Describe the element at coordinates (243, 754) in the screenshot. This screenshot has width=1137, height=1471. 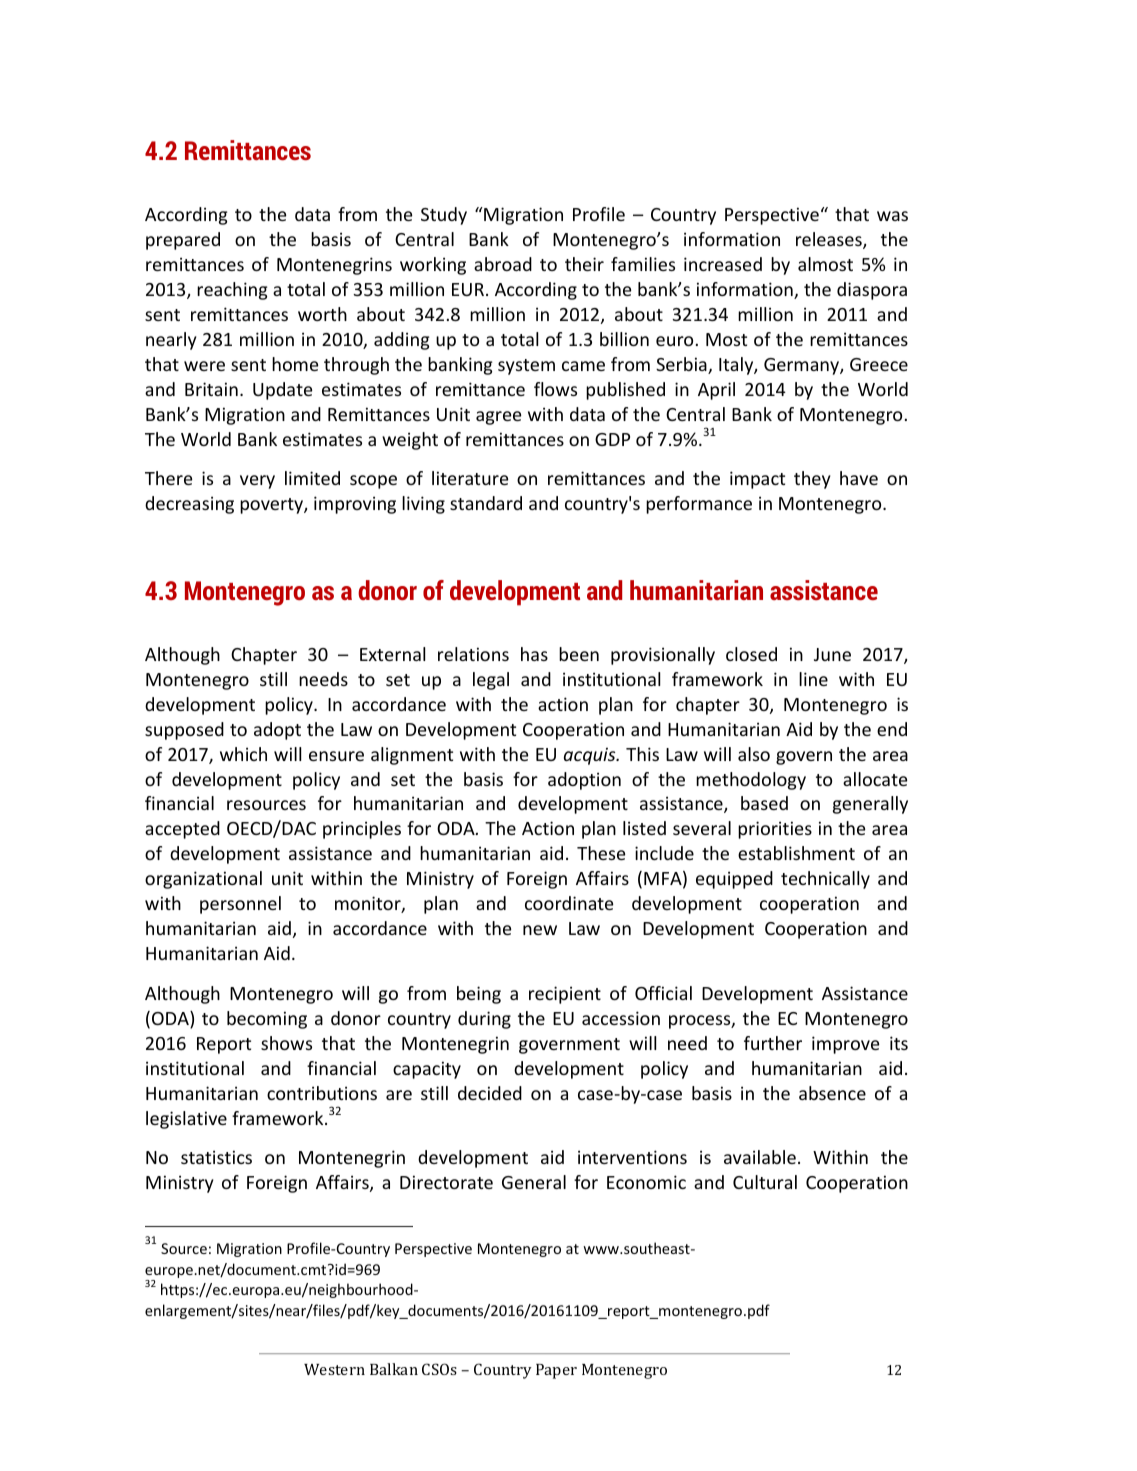
I see `which` at that location.
